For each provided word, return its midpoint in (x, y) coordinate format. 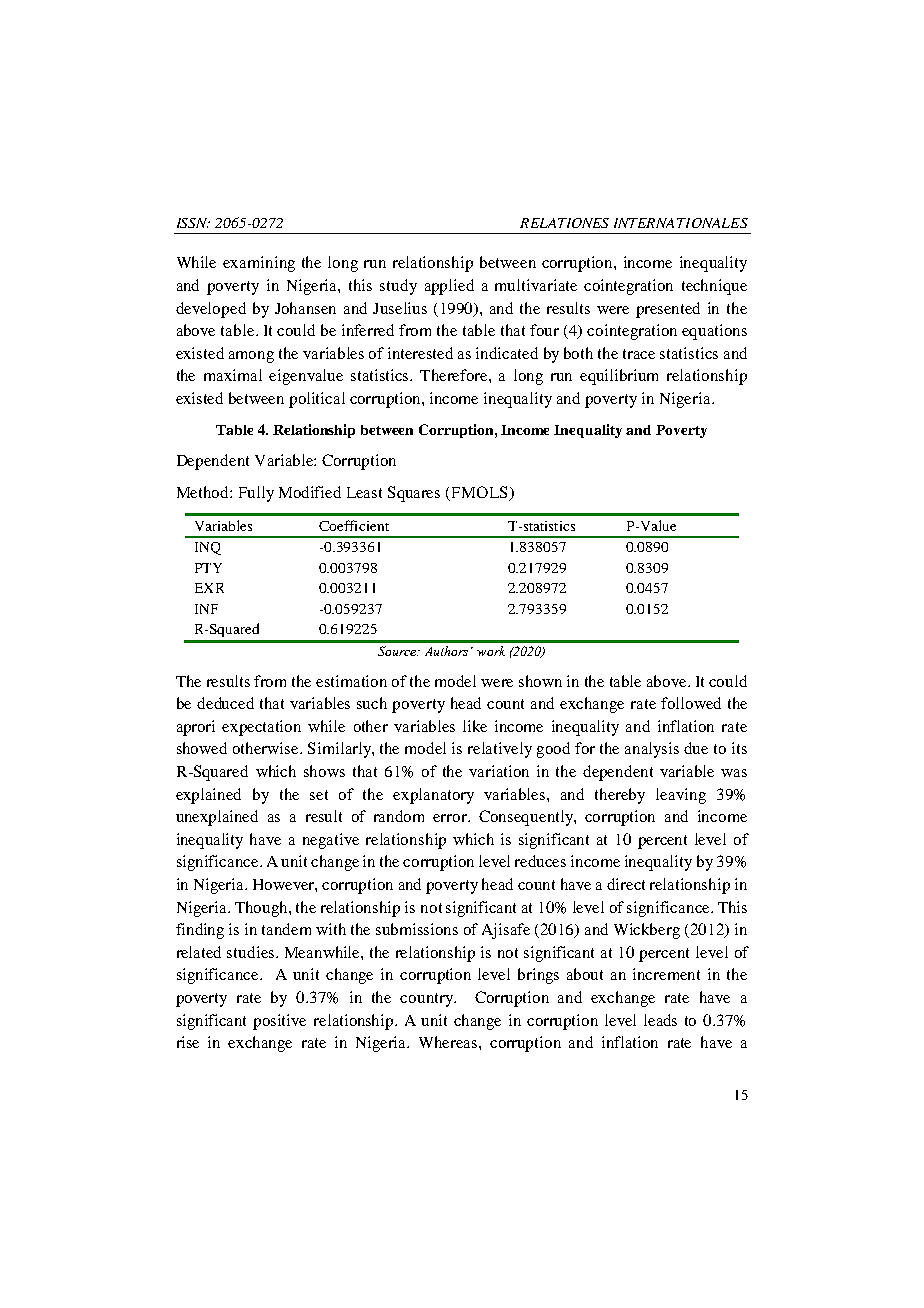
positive (279, 1022)
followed (691, 703)
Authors (446, 651)
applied (449, 287)
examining (259, 264)
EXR (209, 588)
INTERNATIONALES (681, 223)
